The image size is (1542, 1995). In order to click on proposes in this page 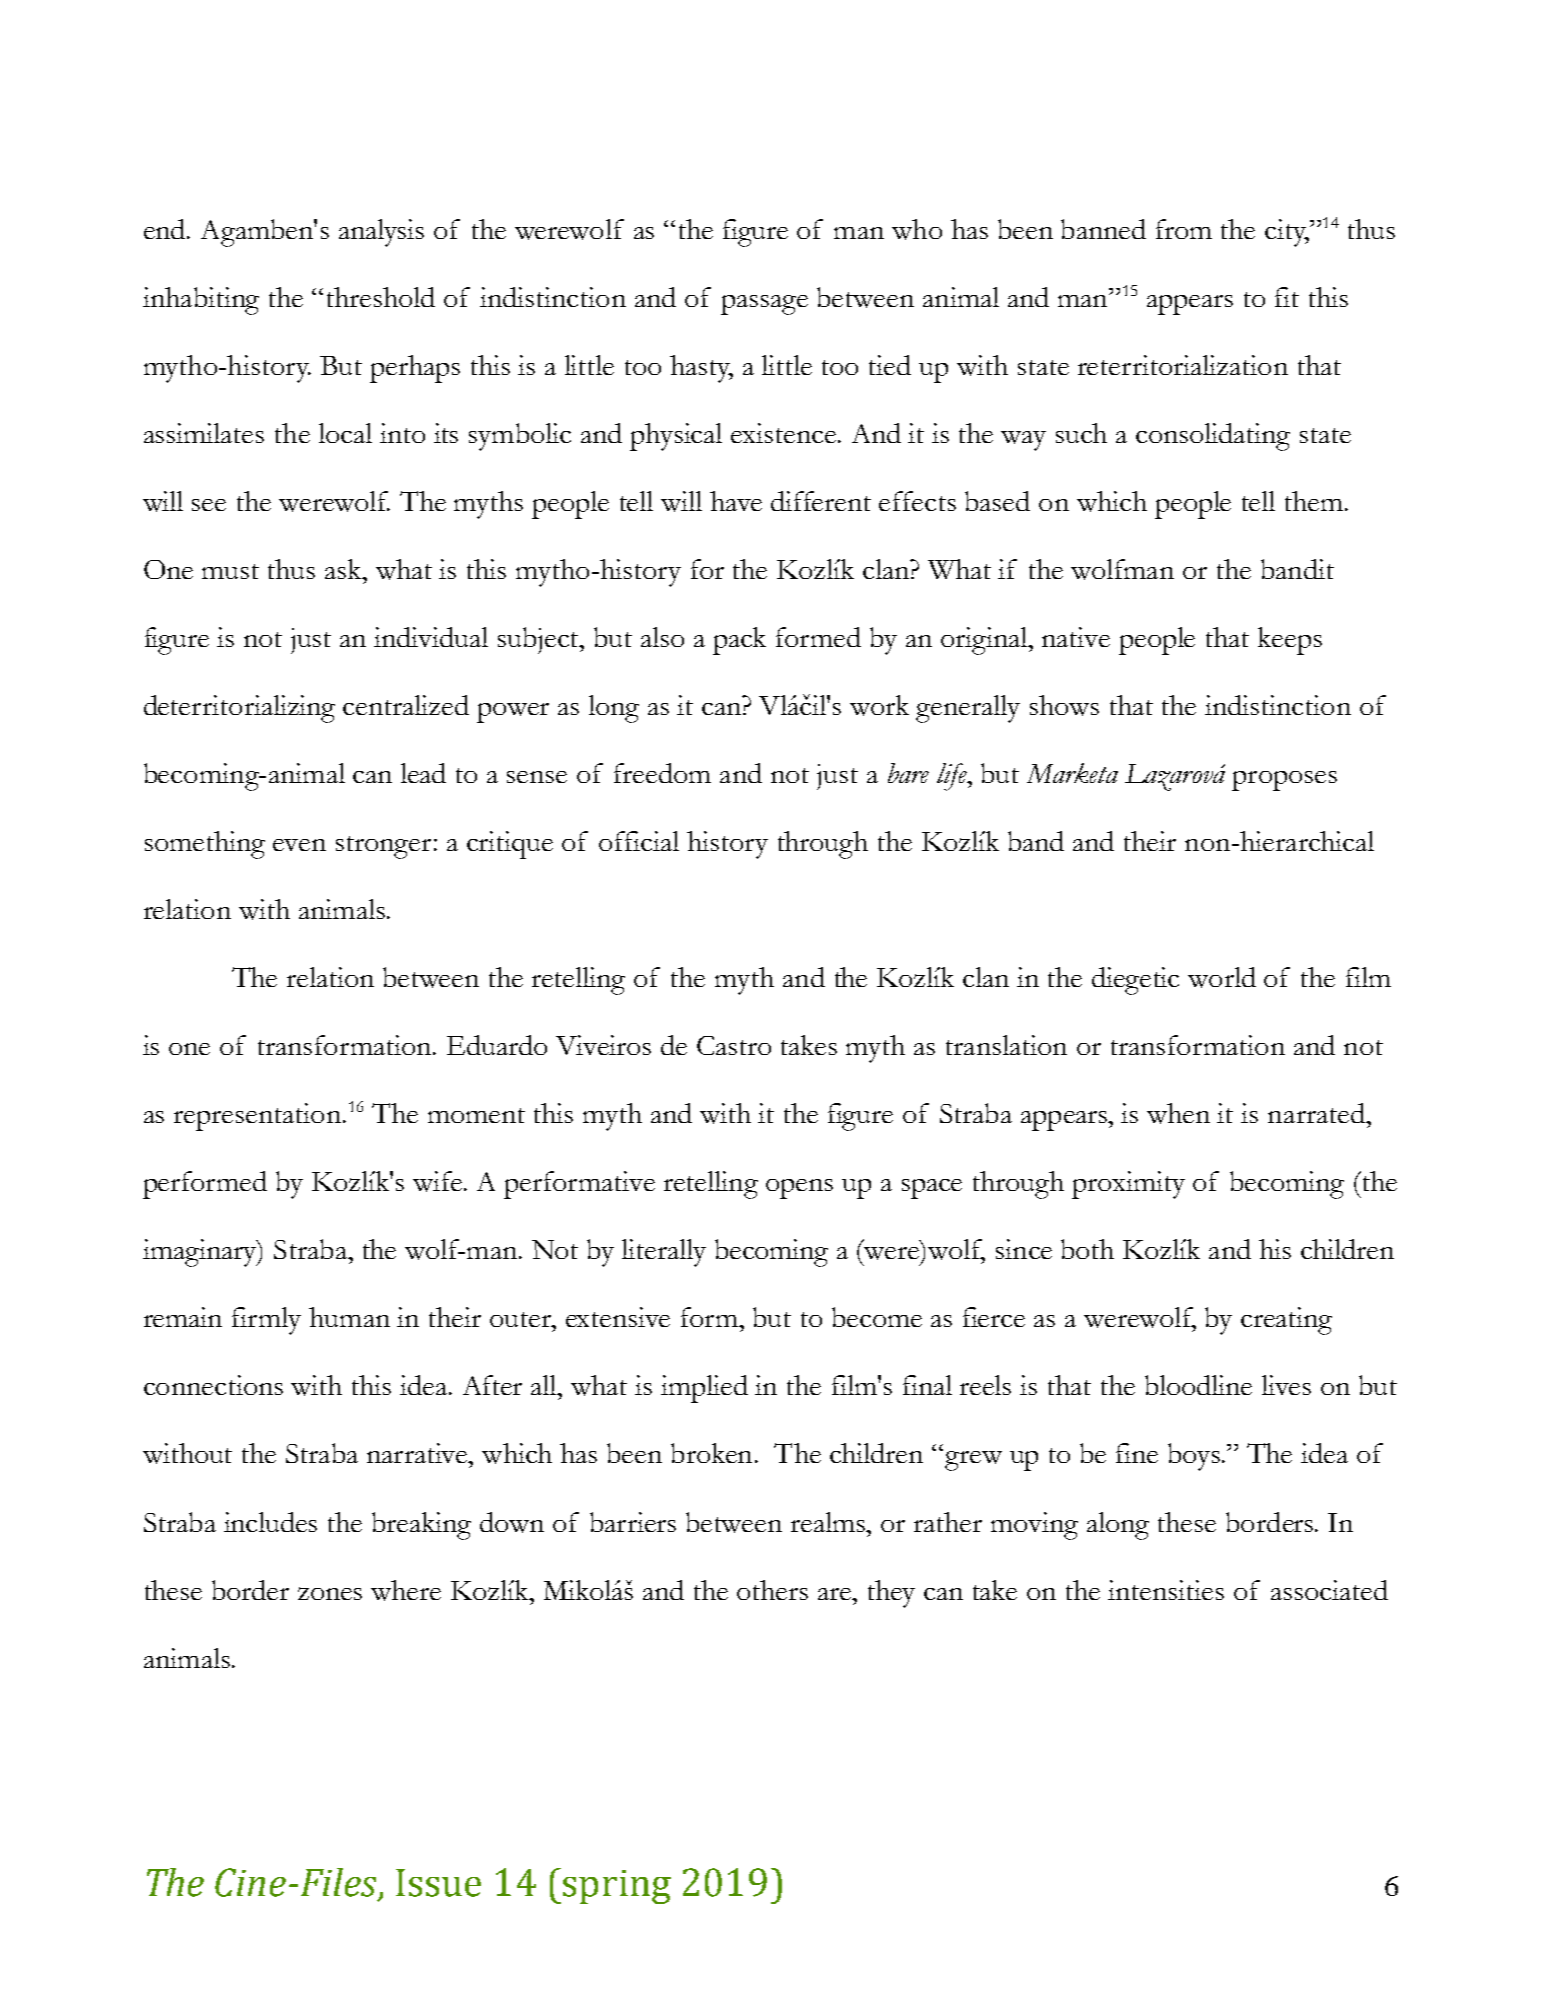, I will do `click(1284, 781)`.
